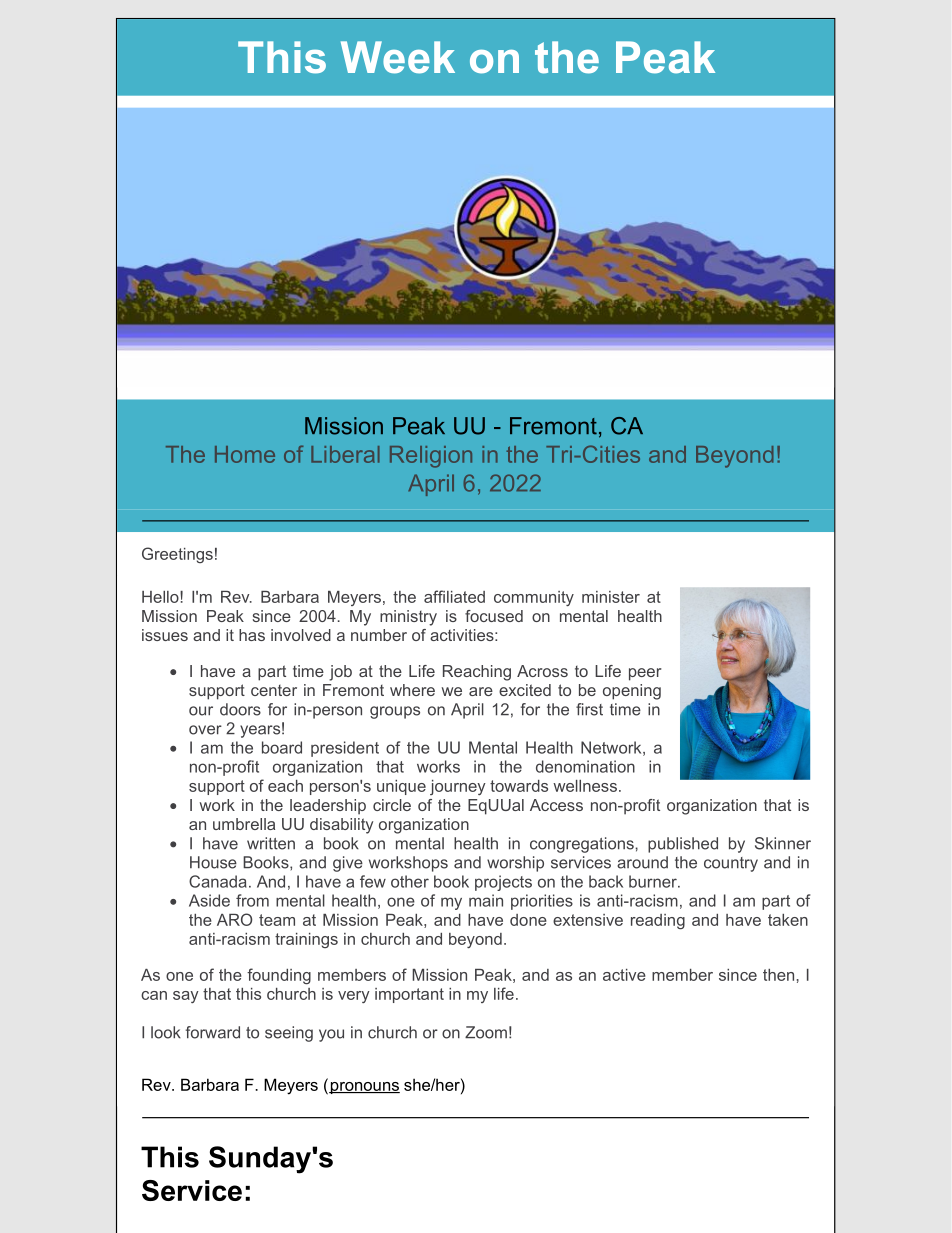 Image resolution: width=952 pixels, height=1233 pixels. I want to click on affiliated, so click(454, 596).
